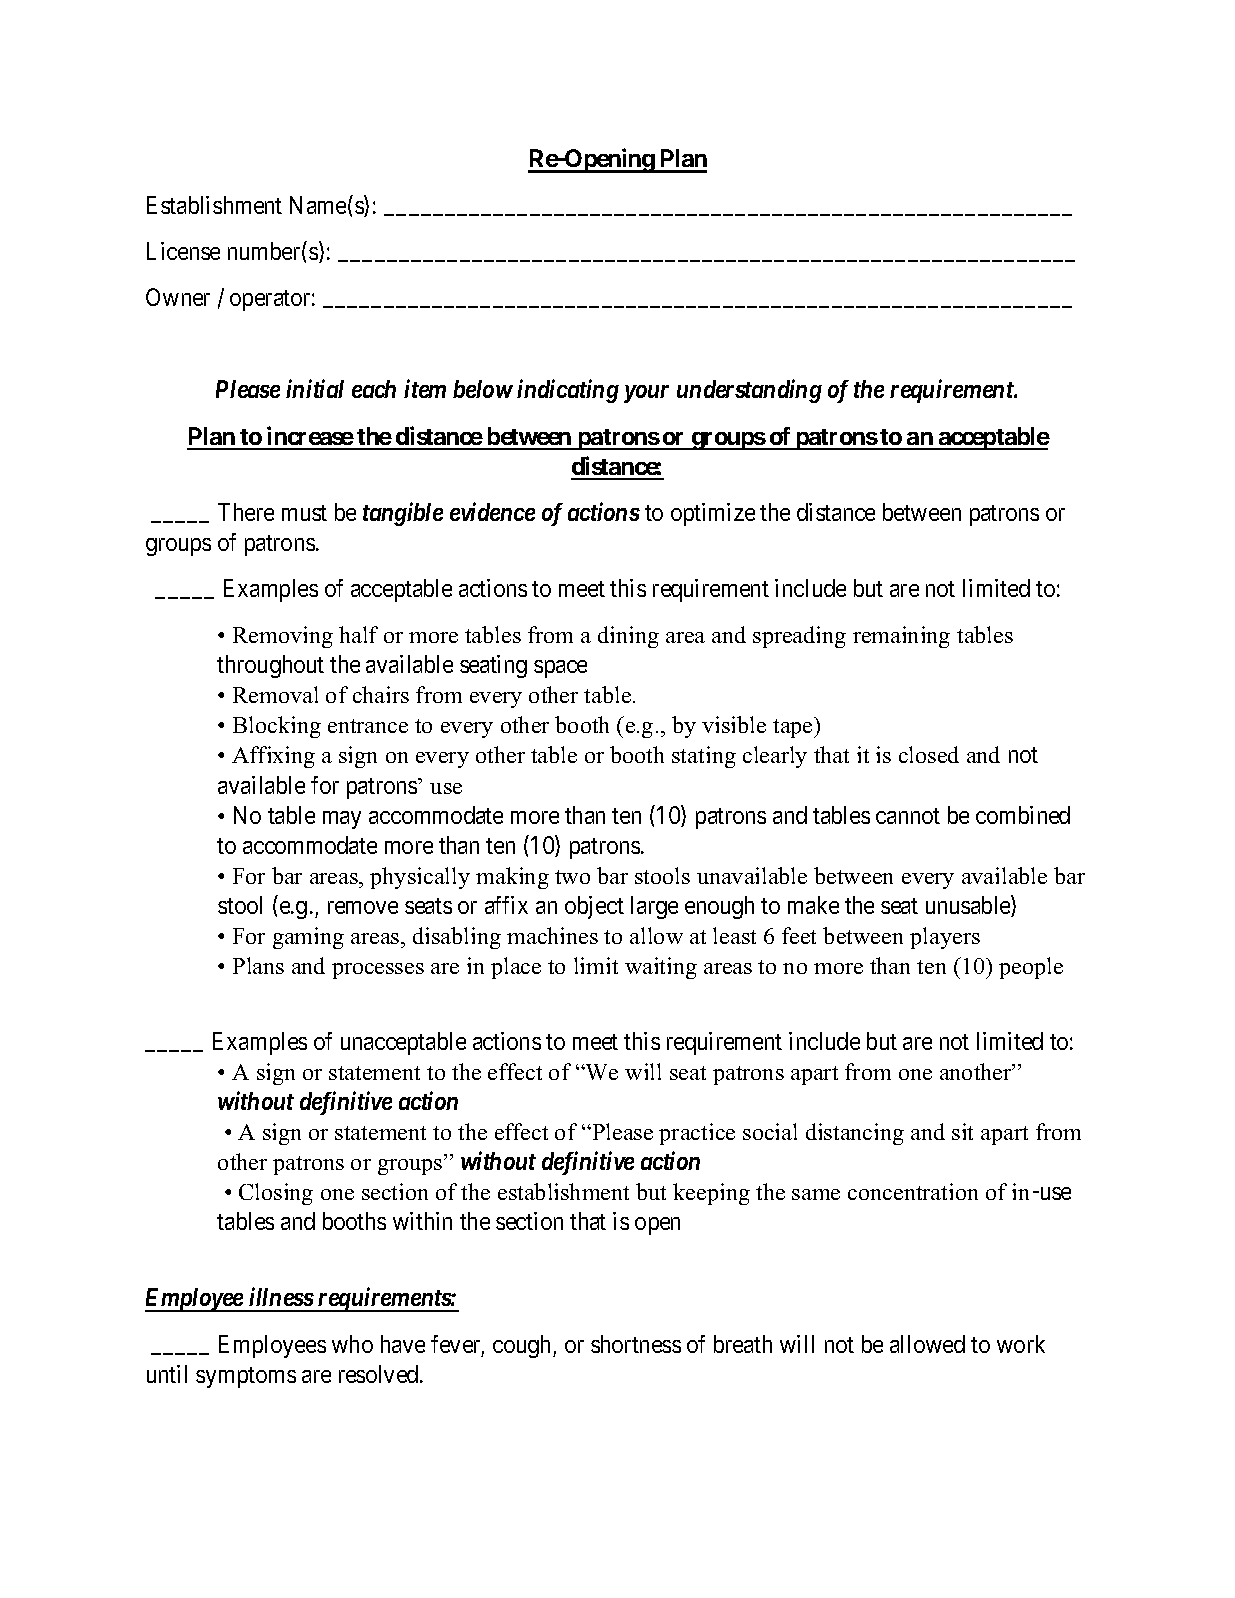  What do you see at coordinates (749, 391) in the document?
I see `understanding` at bounding box center [749, 391].
